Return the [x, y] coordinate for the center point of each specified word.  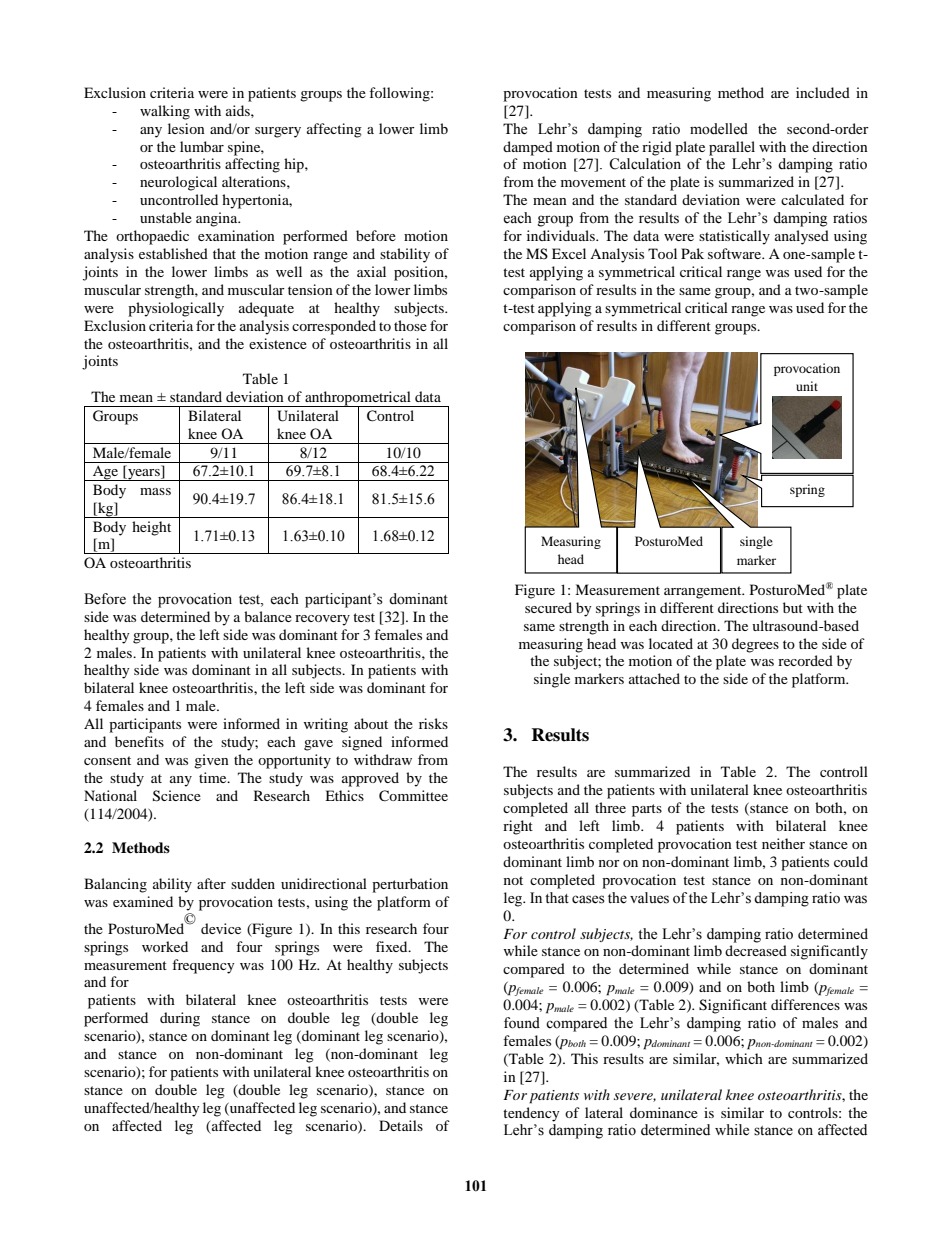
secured [548, 607]
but [793, 607]
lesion [186, 128]
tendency [531, 1114]
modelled [719, 129]
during [180, 1019]
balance [268, 616]
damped [528, 148]
